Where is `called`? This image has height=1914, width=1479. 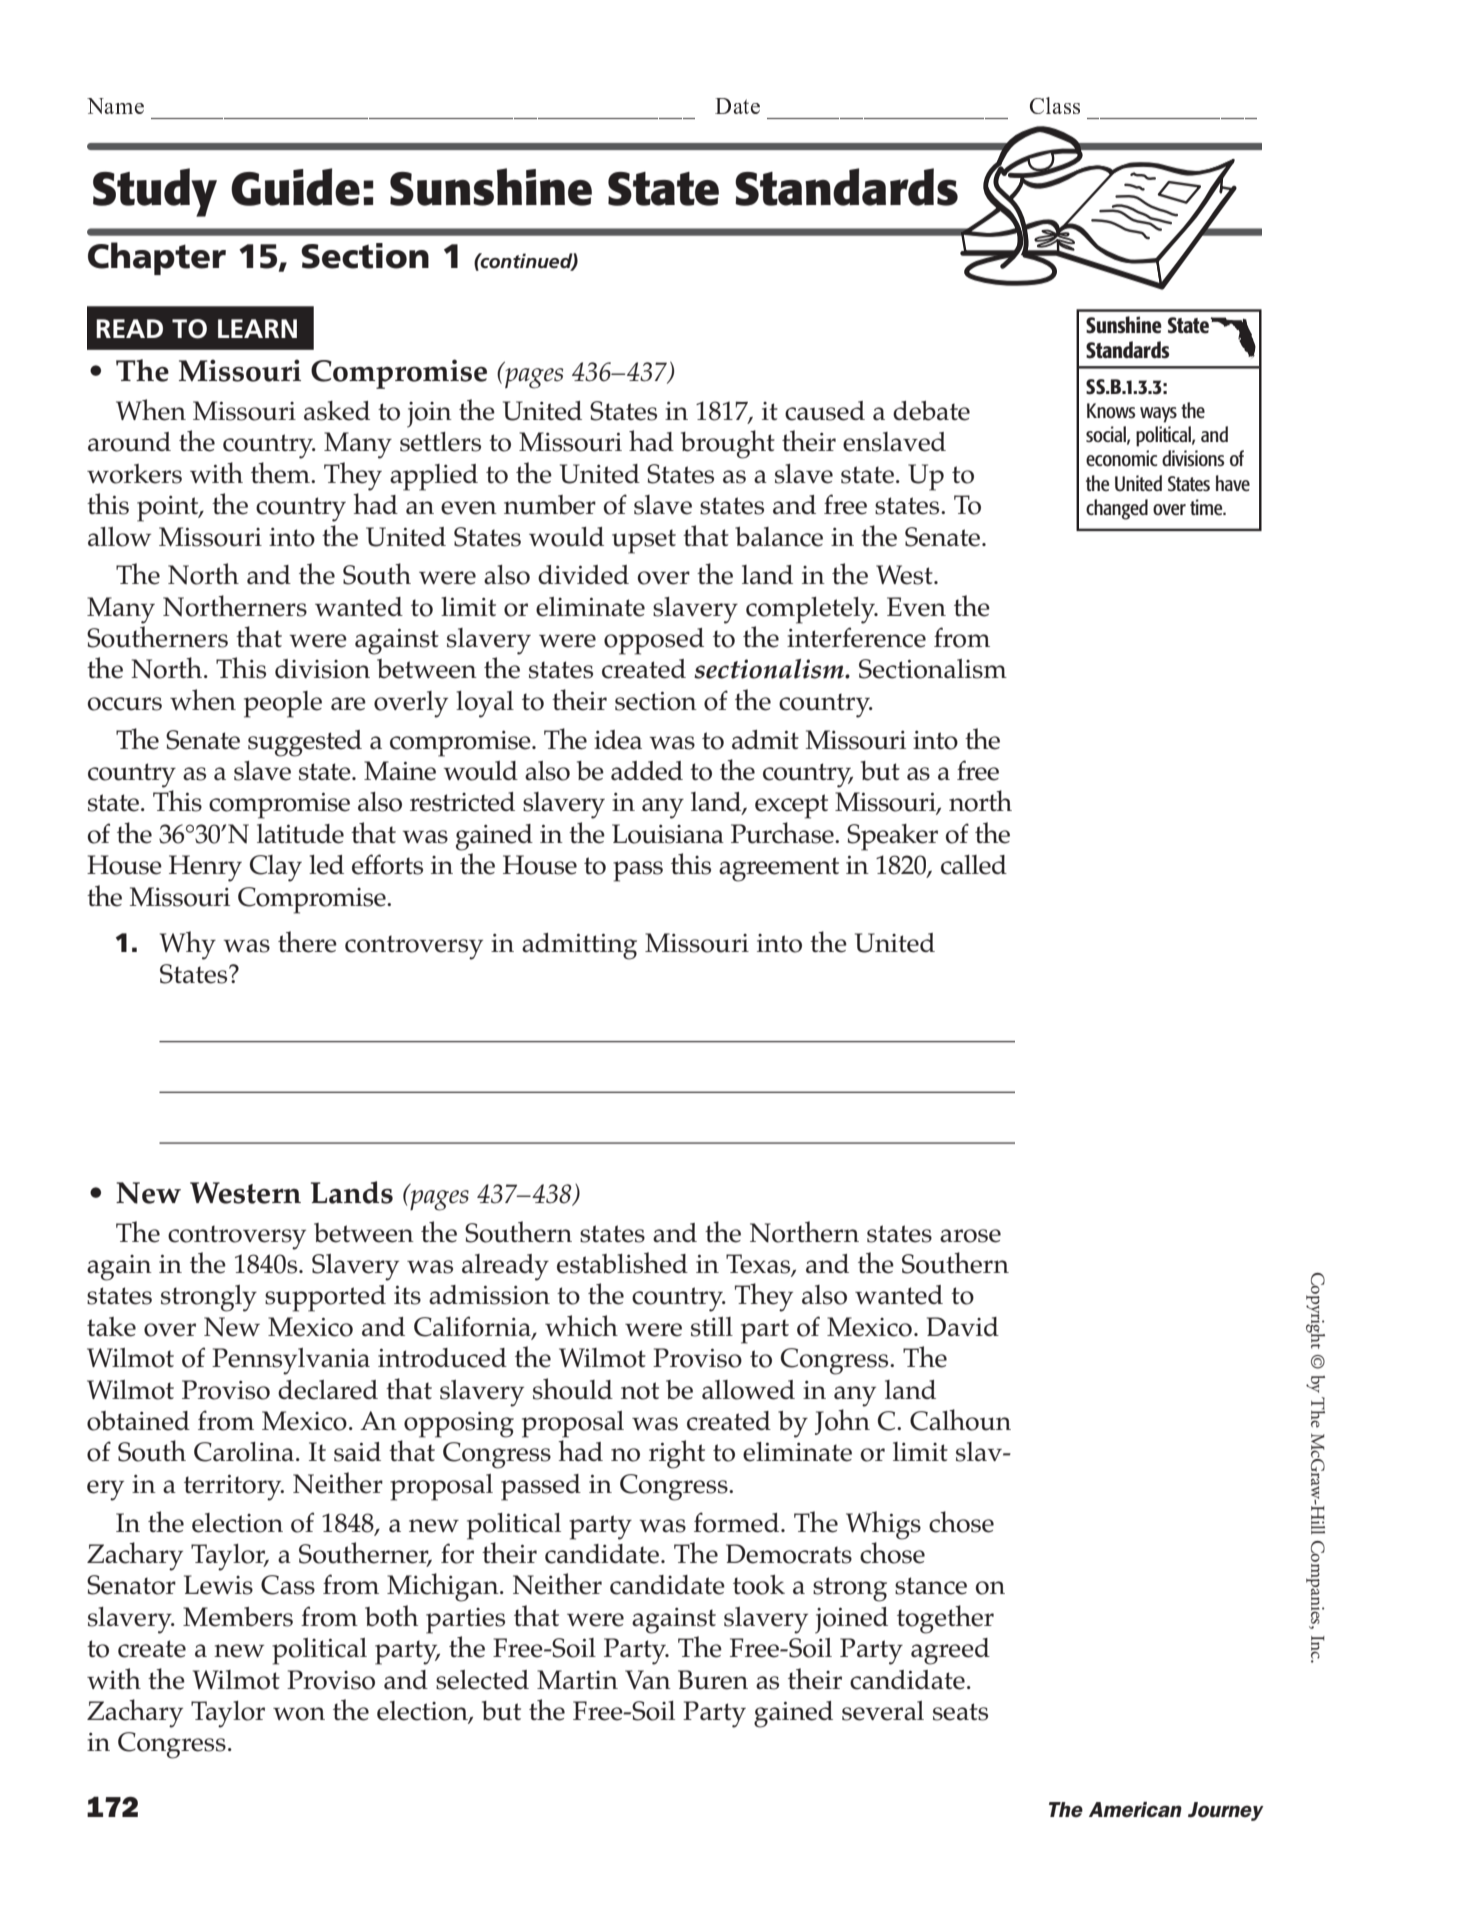 called is located at coordinates (974, 865).
